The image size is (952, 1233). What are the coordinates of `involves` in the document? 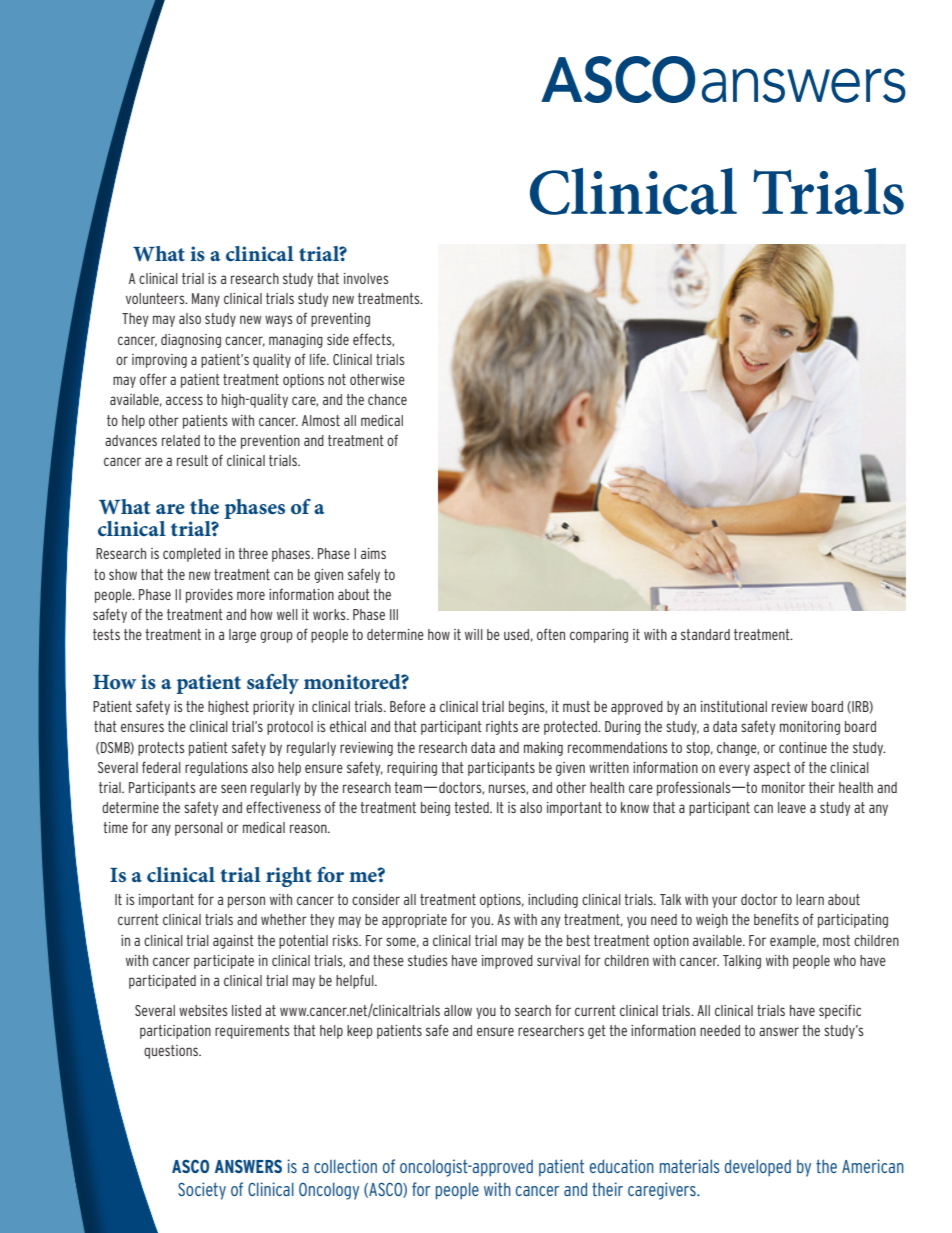 It's located at (366, 278).
